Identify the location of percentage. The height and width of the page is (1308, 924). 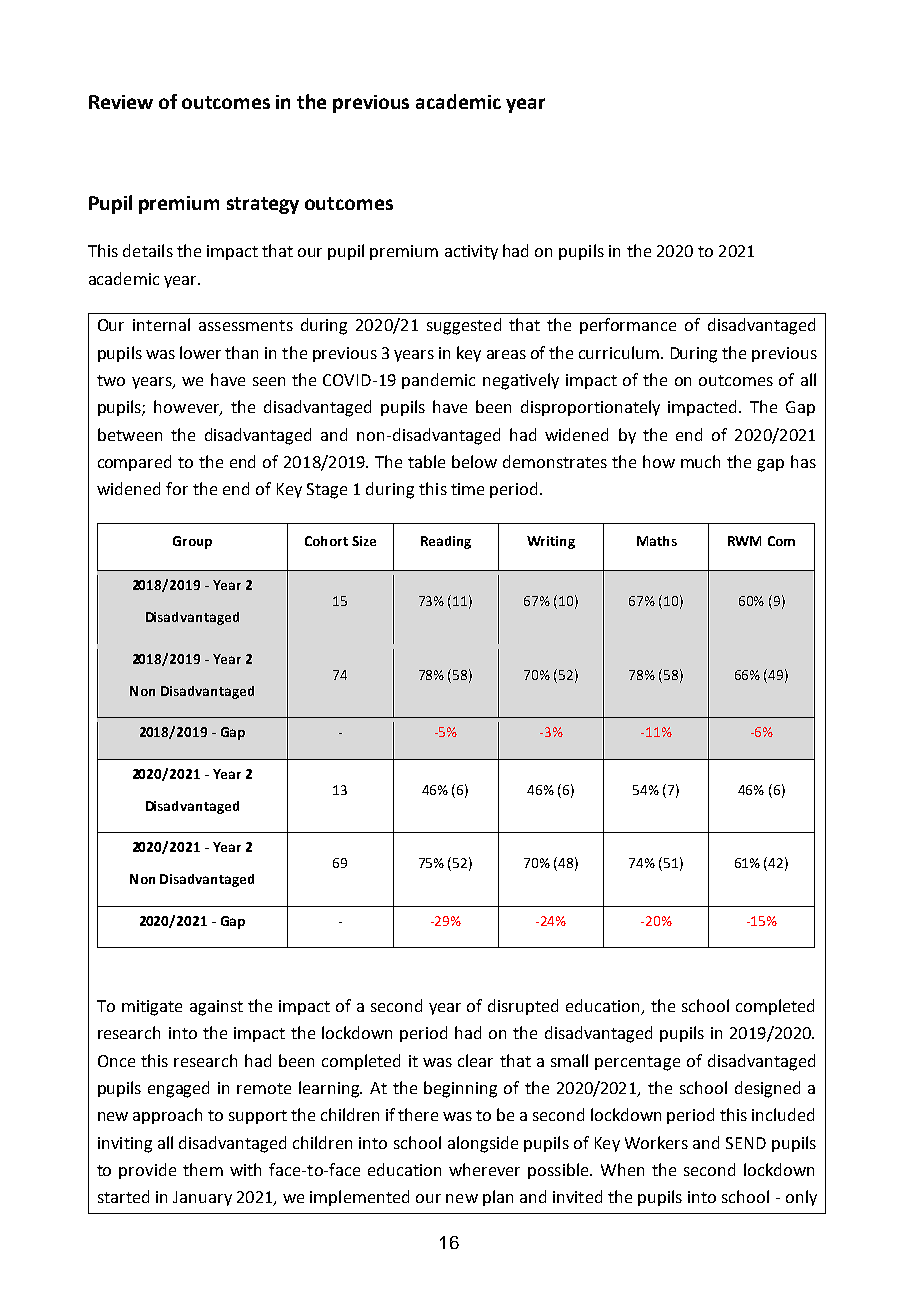
(637, 1063).
